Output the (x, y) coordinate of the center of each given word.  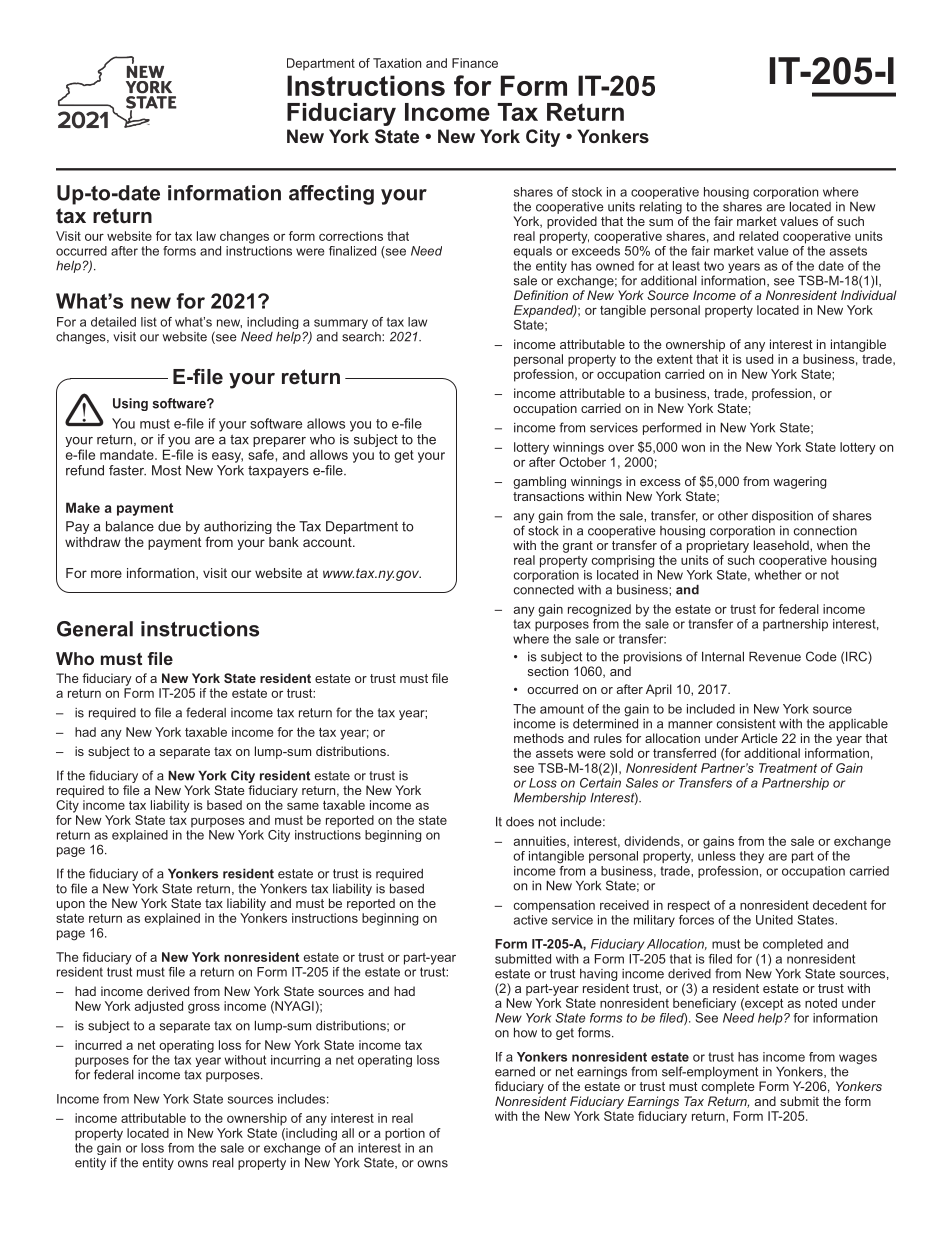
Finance (475, 63)
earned (515, 1072)
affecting (331, 195)
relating (661, 208)
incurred (98, 1045)
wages (858, 1059)
